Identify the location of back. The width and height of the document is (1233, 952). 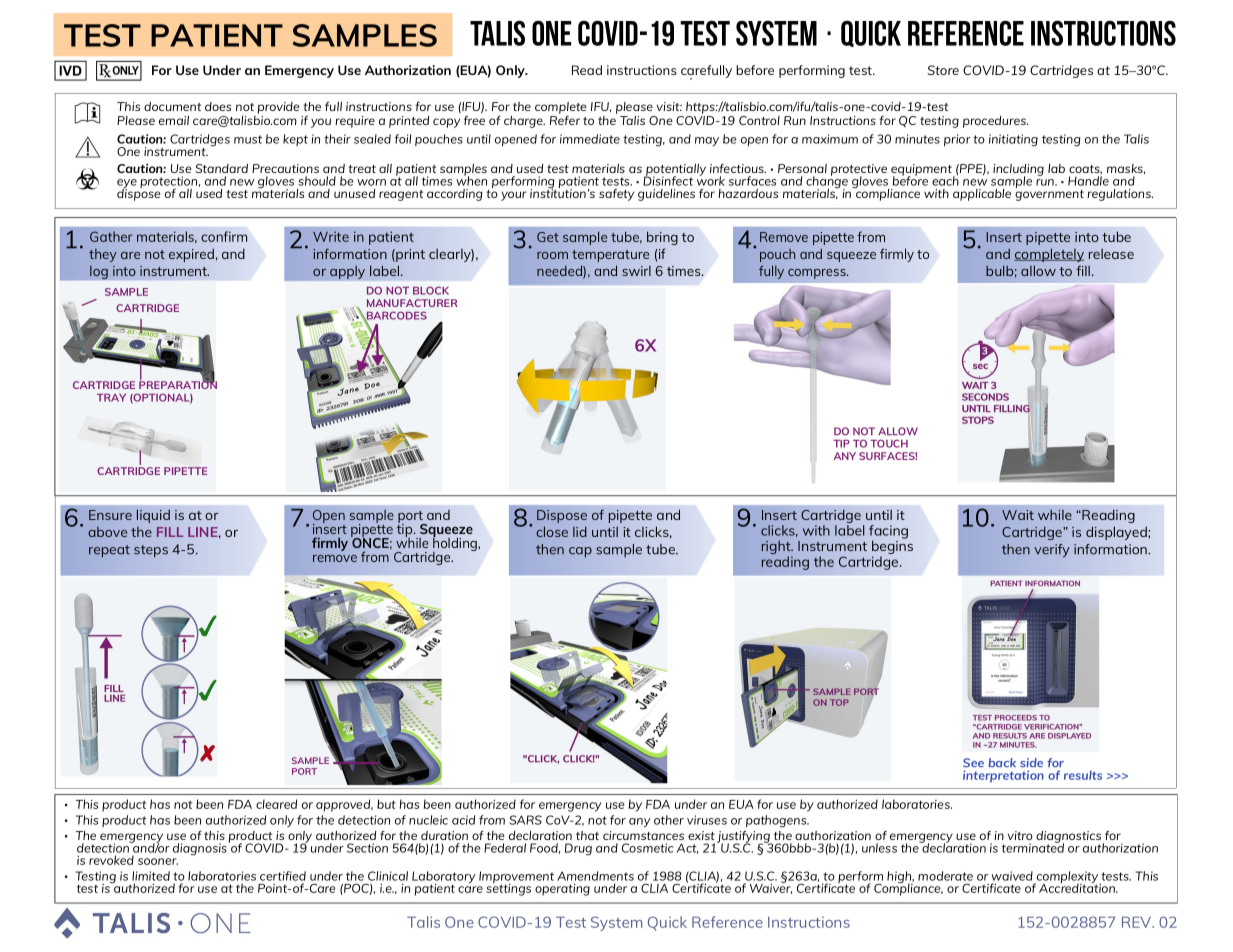
(1002, 762).
